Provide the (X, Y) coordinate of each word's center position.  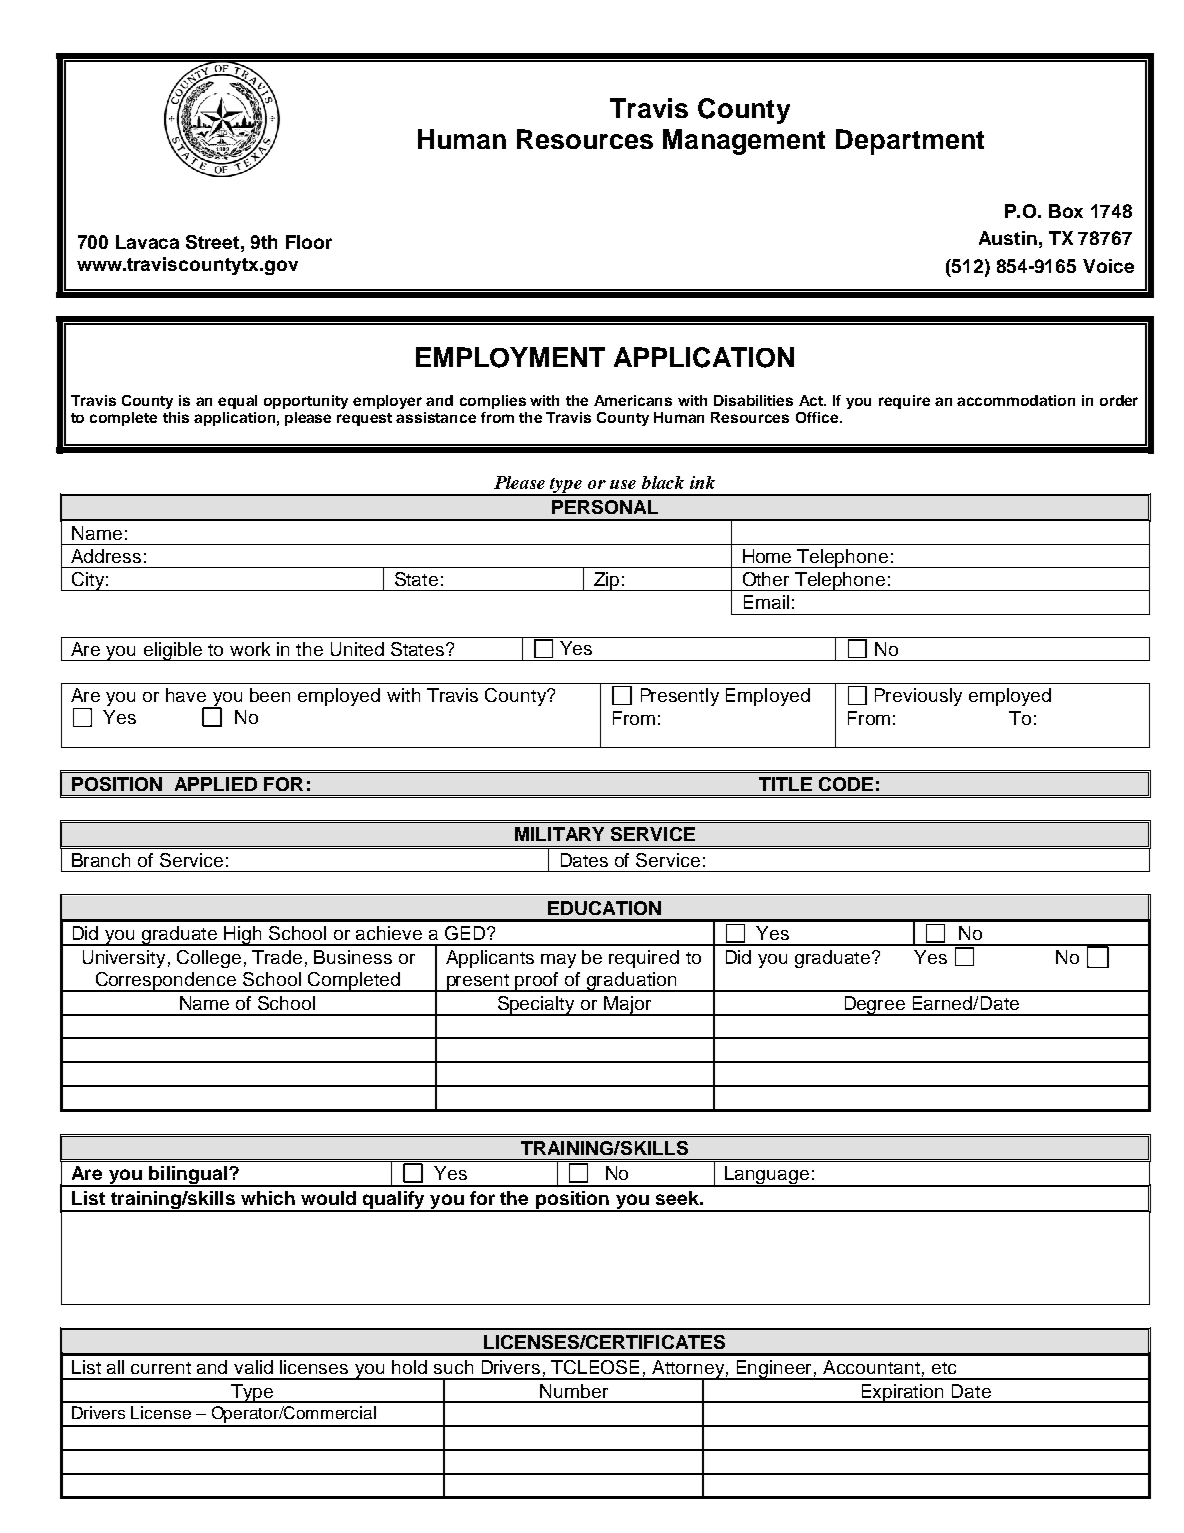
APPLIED (216, 784)
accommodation (1016, 400)
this (176, 417)
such (453, 1367)
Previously (918, 697)
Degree (875, 1006)
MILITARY (559, 834)
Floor (309, 242)
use (623, 484)
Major (628, 1006)
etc (944, 1368)
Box (1066, 211)
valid (253, 1367)
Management (744, 142)
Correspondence (166, 982)
